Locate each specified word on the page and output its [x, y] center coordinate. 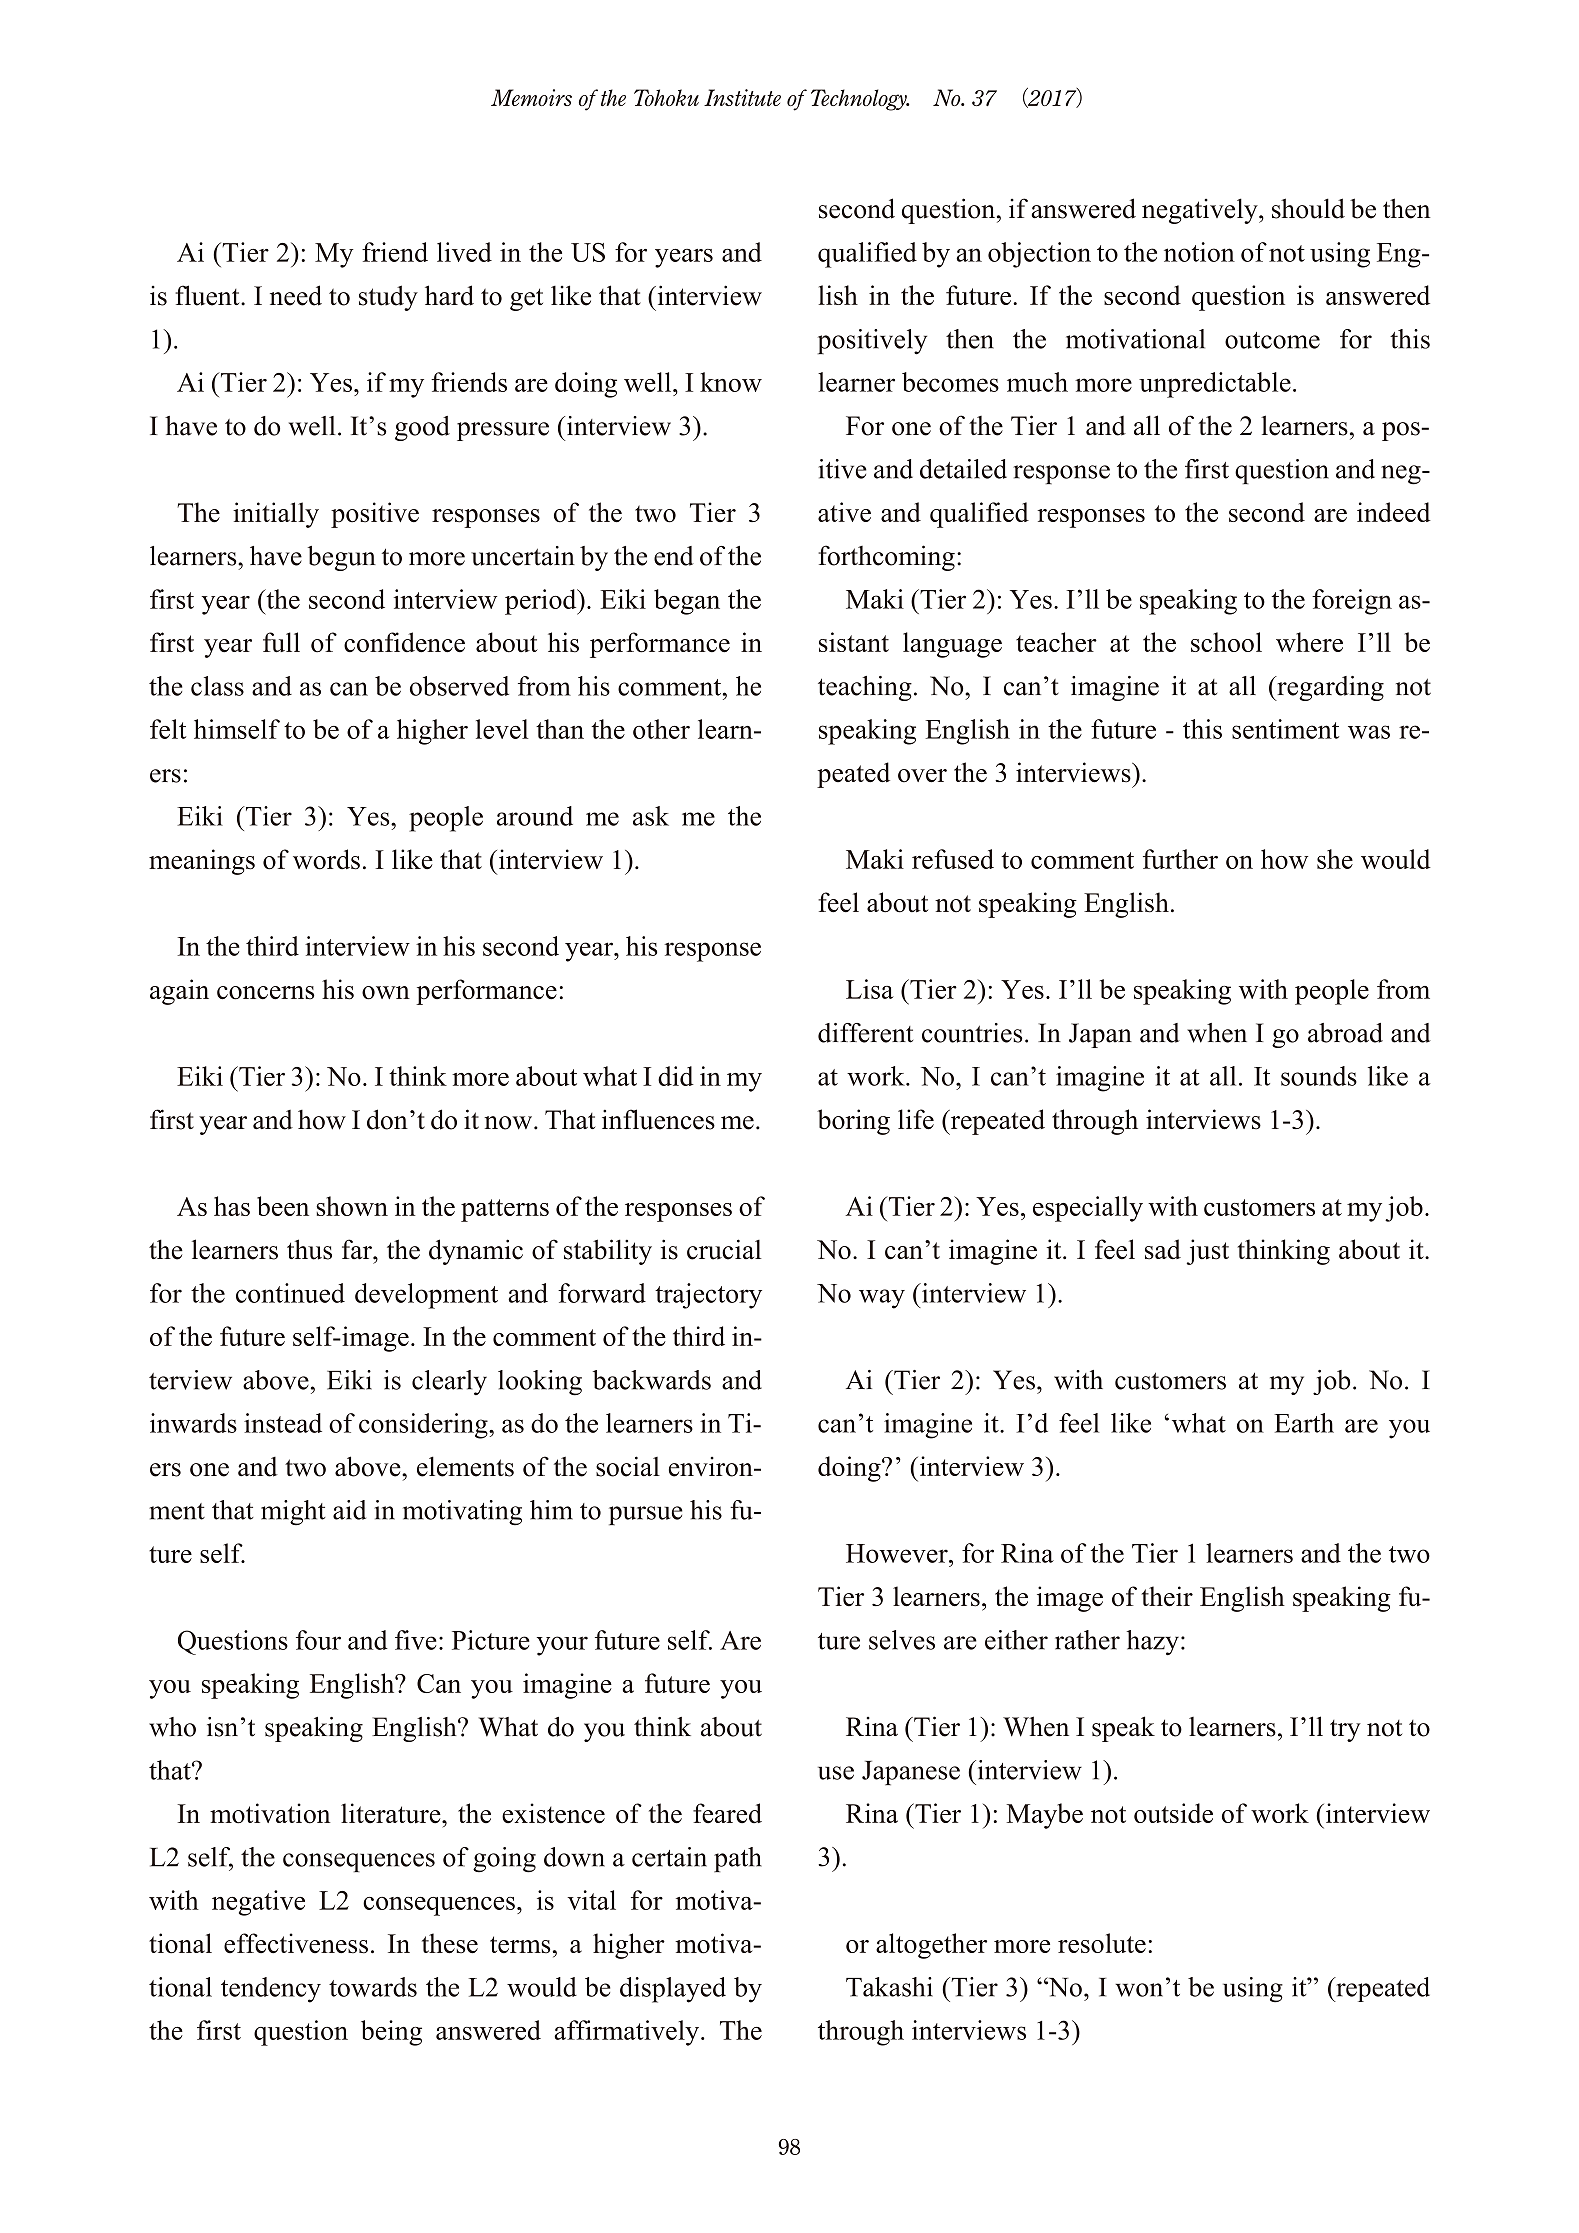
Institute [742, 97]
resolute [1102, 1943]
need [296, 295]
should [1308, 208]
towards [373, 1987]
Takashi [889, 1987]
